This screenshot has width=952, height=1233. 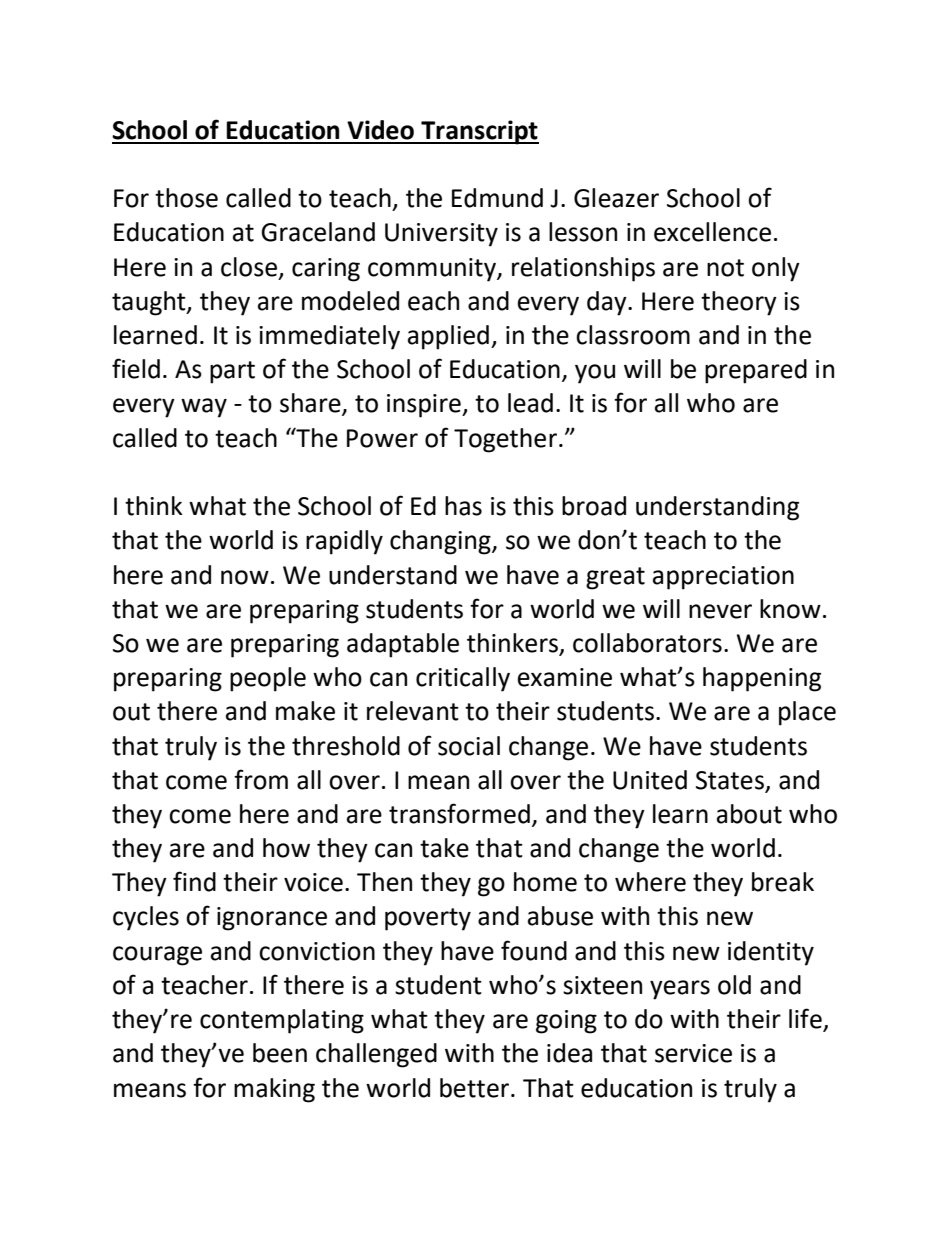 I want to click on never, so click(x=720, y=611).
